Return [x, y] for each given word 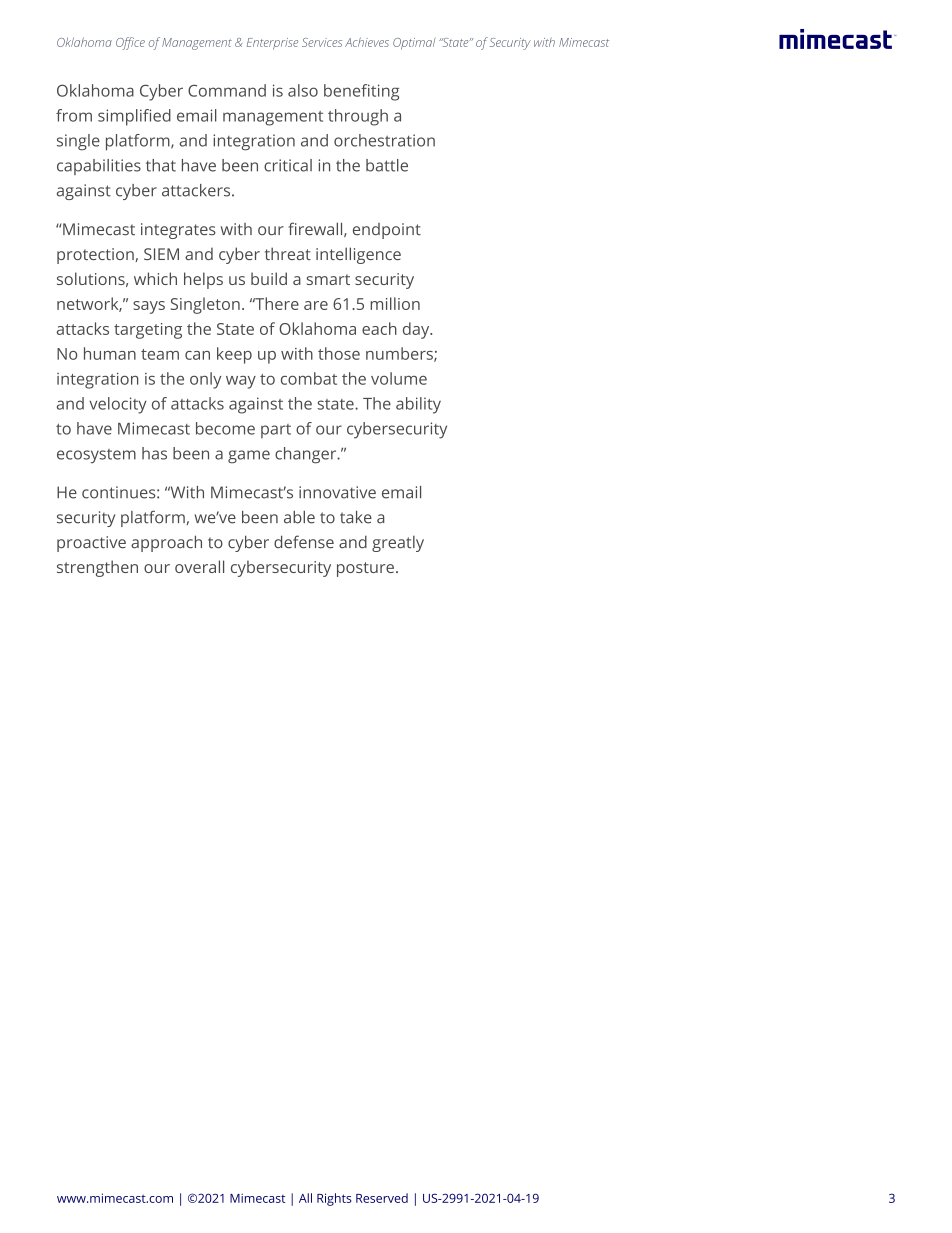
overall [199, 566]
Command [227, 90]
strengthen [97, 568]
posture [365, 569]
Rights [334, 1199]
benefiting [361, 92]
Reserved [382, 1198]
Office [130, 43]
